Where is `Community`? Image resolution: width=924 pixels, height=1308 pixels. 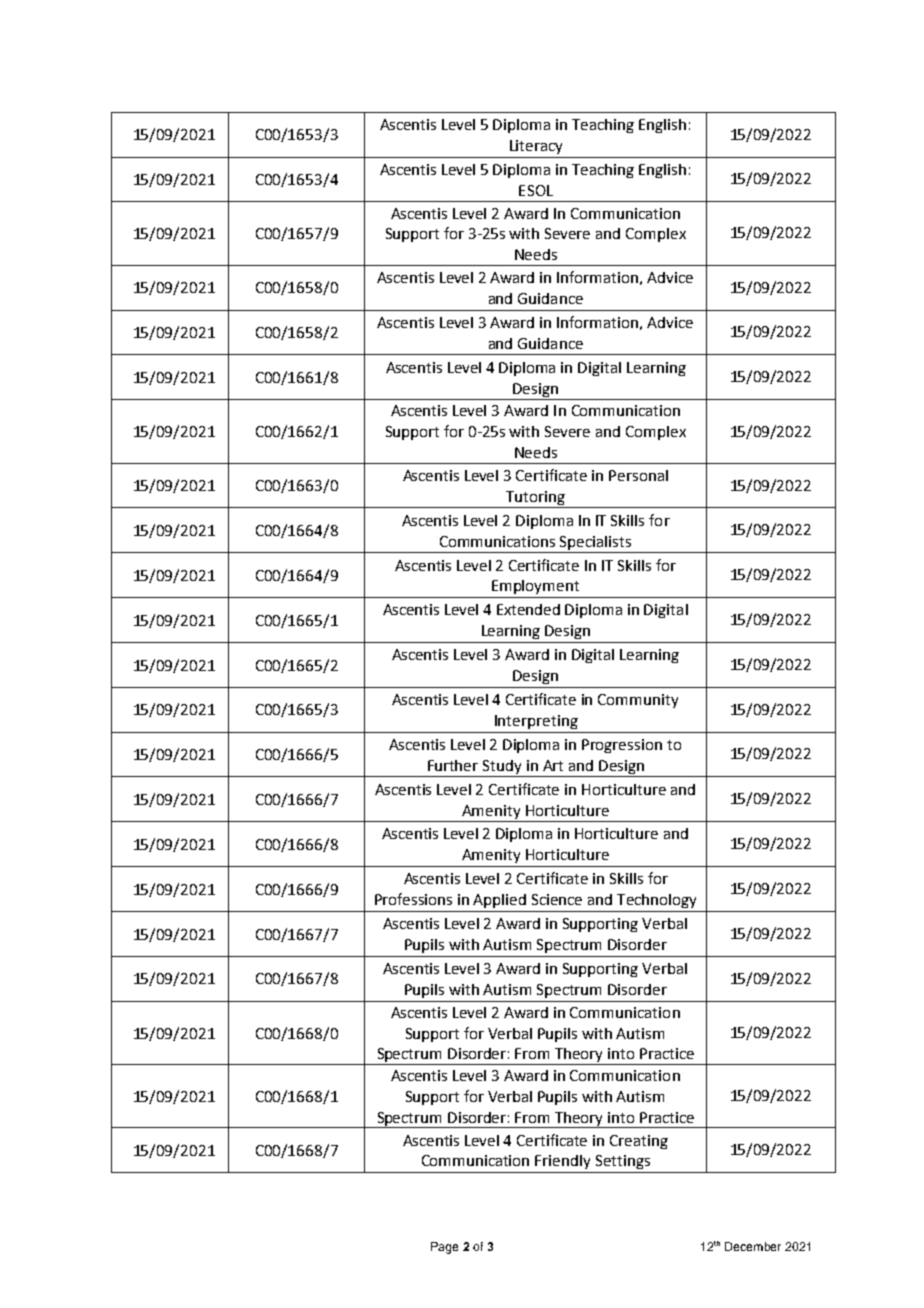 Community is located at coordinates (638, 701).
